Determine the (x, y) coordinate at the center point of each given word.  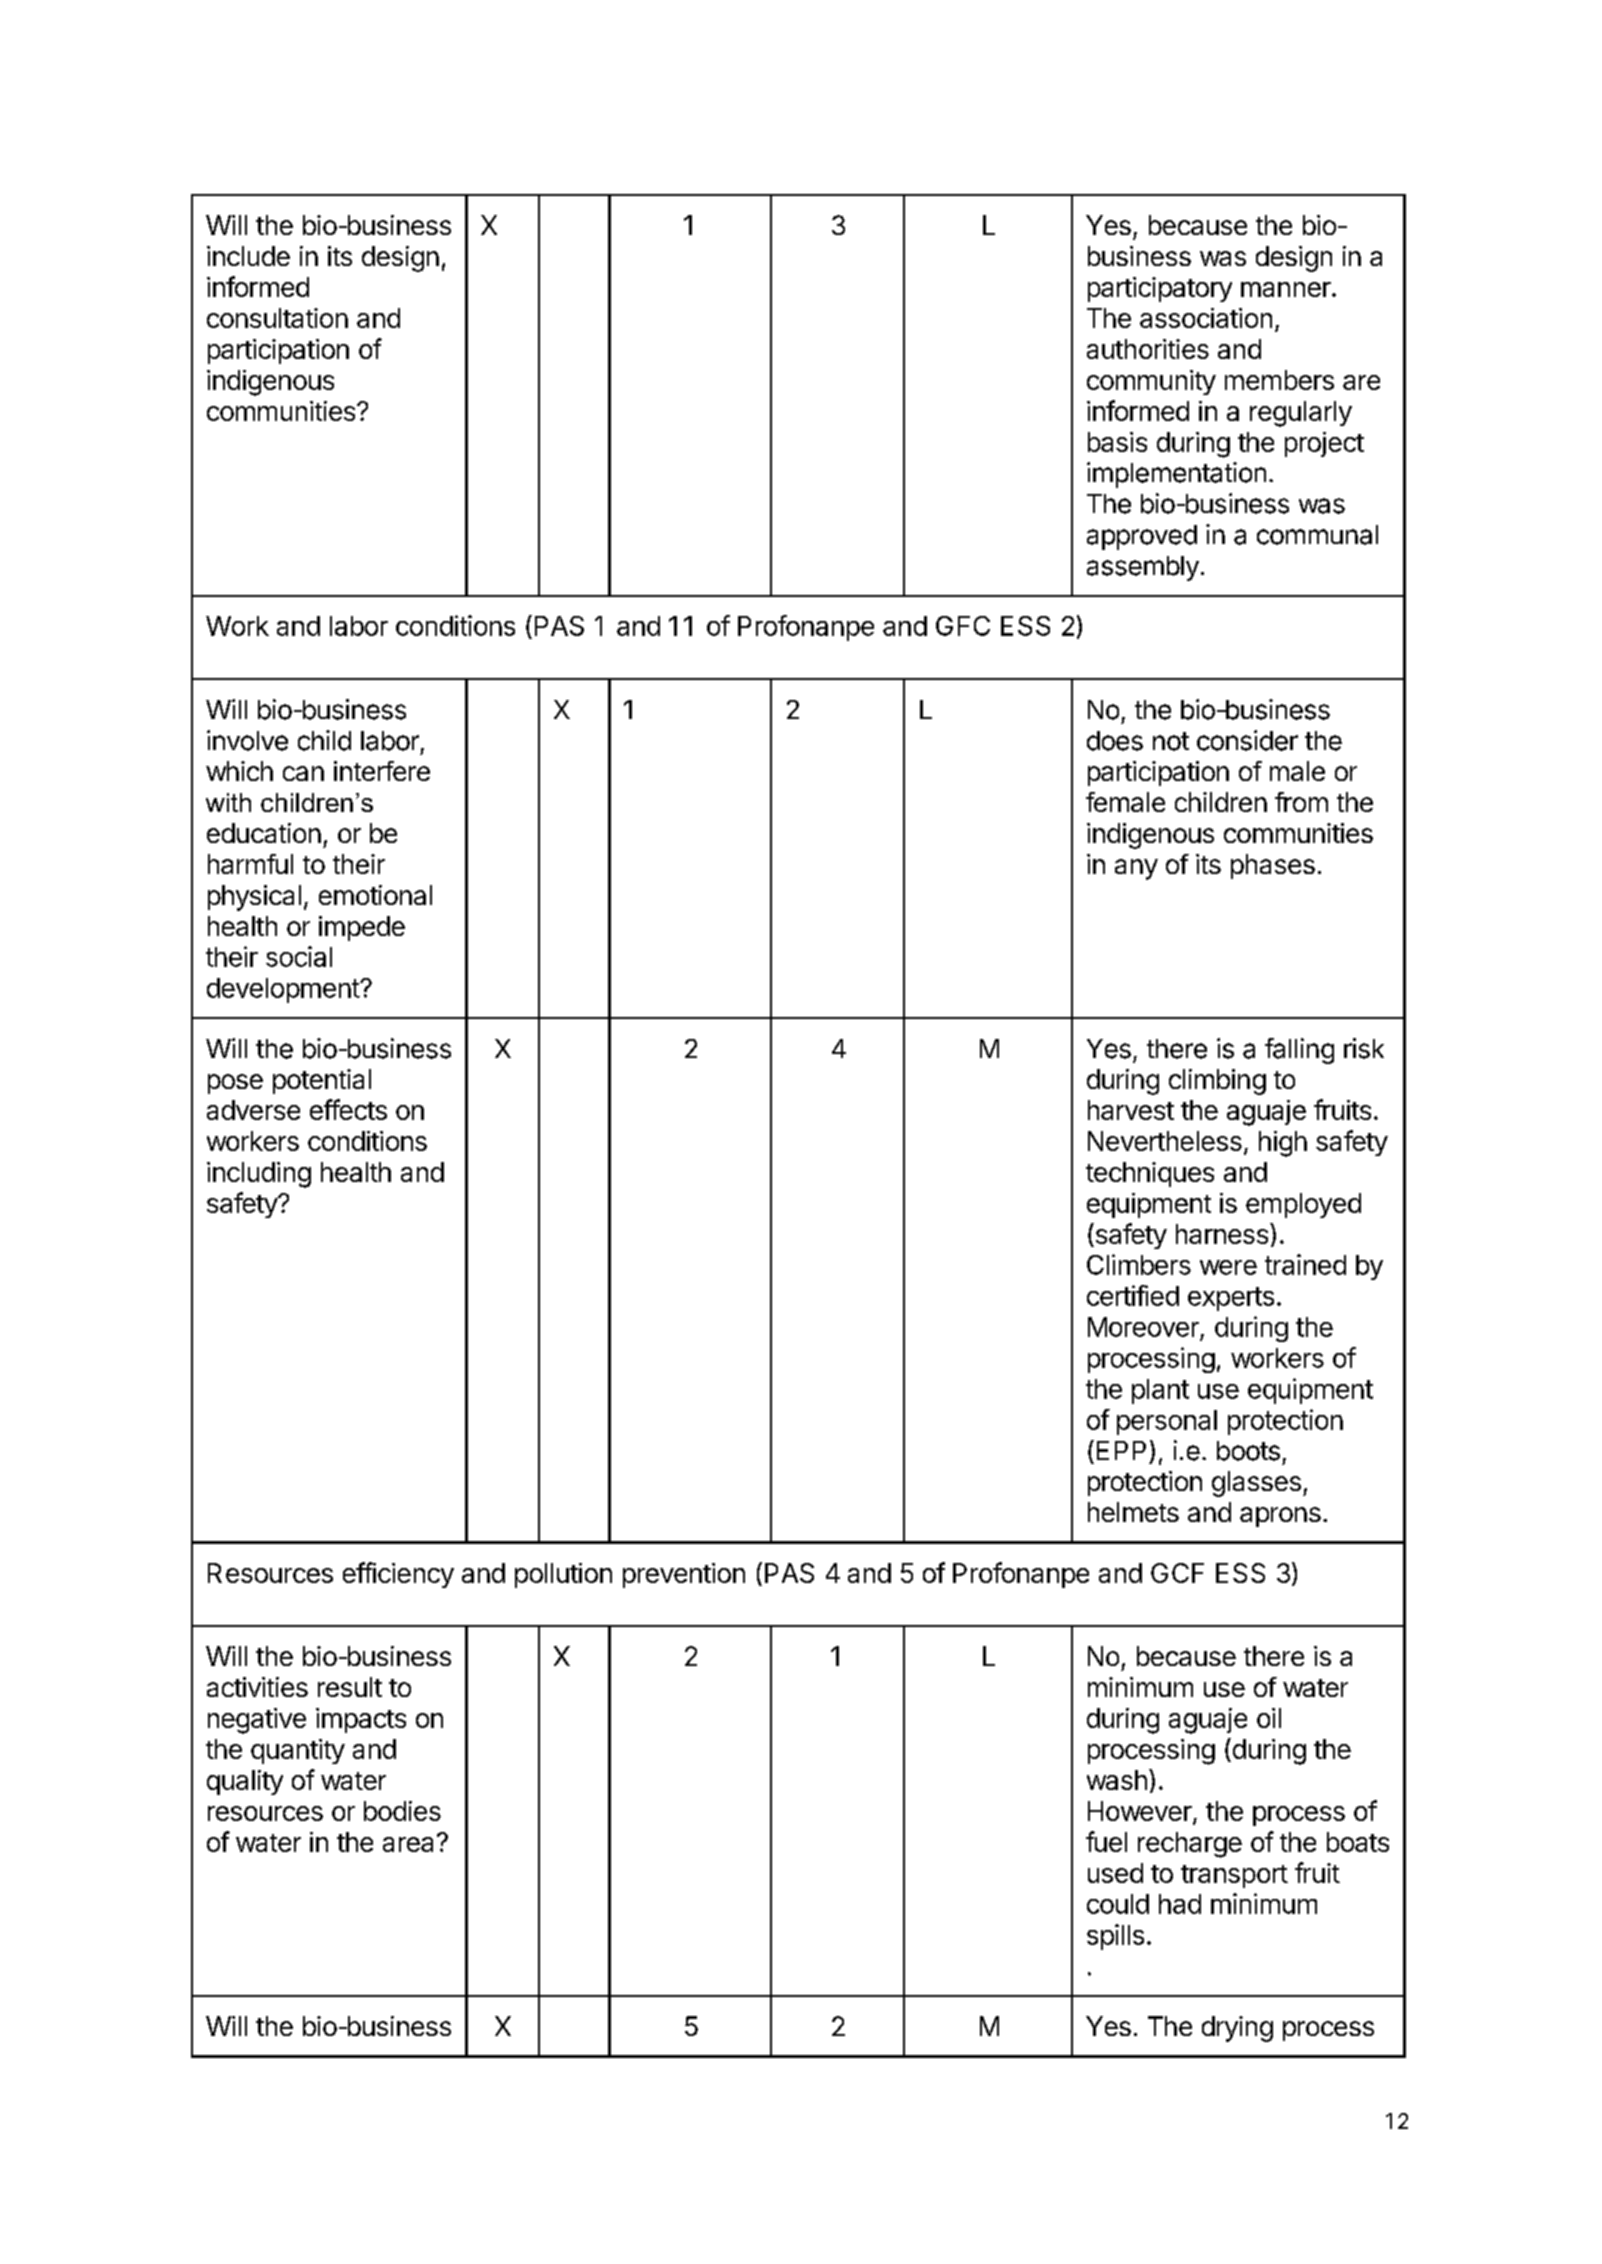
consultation (277, 318)
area (408, 1844)
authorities (1148, 349)
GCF (1177, 1573)
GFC (963, 626)
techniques (1150, 1174)
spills (1115, 1937)
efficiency (398, 1575)
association (1206, 318)
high (1283, 1144)
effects (348, 1109)
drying (1237, 2029)
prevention (684, 1575)
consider (1247, 740)
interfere (382, 771)
